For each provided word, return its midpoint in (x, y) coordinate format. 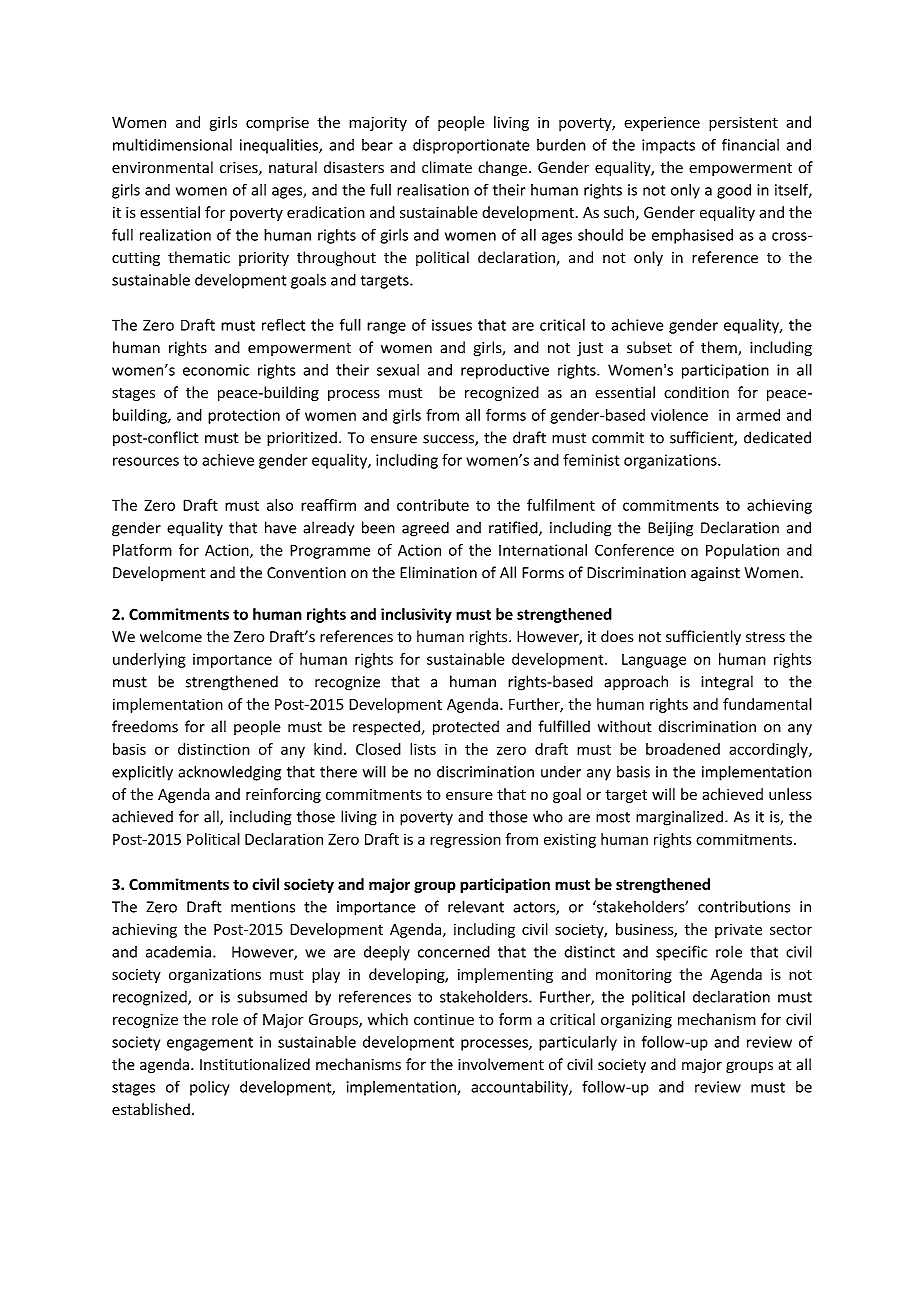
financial (750, 144)
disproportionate (471, 146)
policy (210, 1088)
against (715, 574)
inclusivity (416, 615)
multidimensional (172, 144)
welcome (171, 636)
